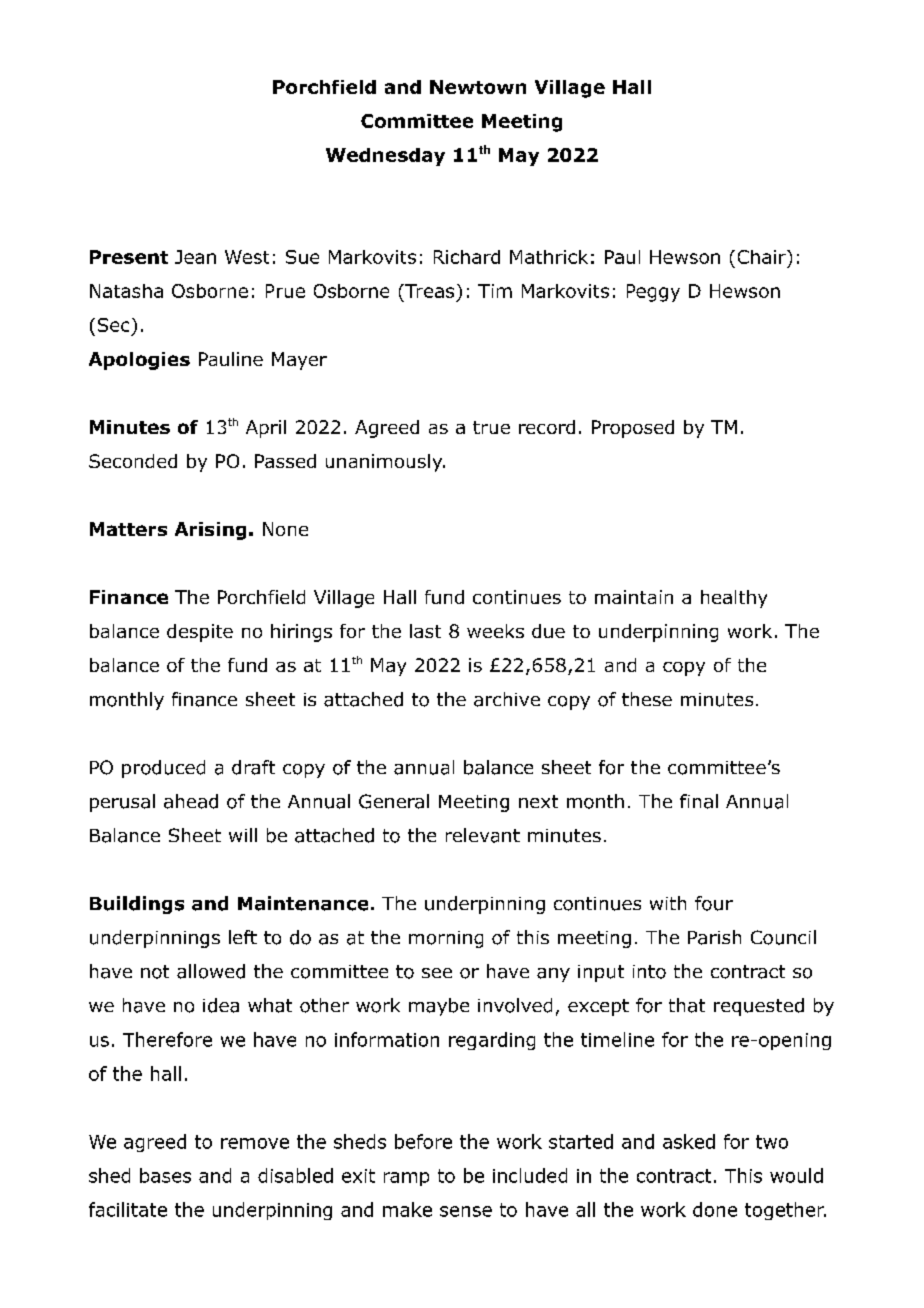 Image resolution: width=924 pixels, height=1308 pixels. Describe the element at coordinates (714, 903) in the screenshot. I see `four` at that location.
